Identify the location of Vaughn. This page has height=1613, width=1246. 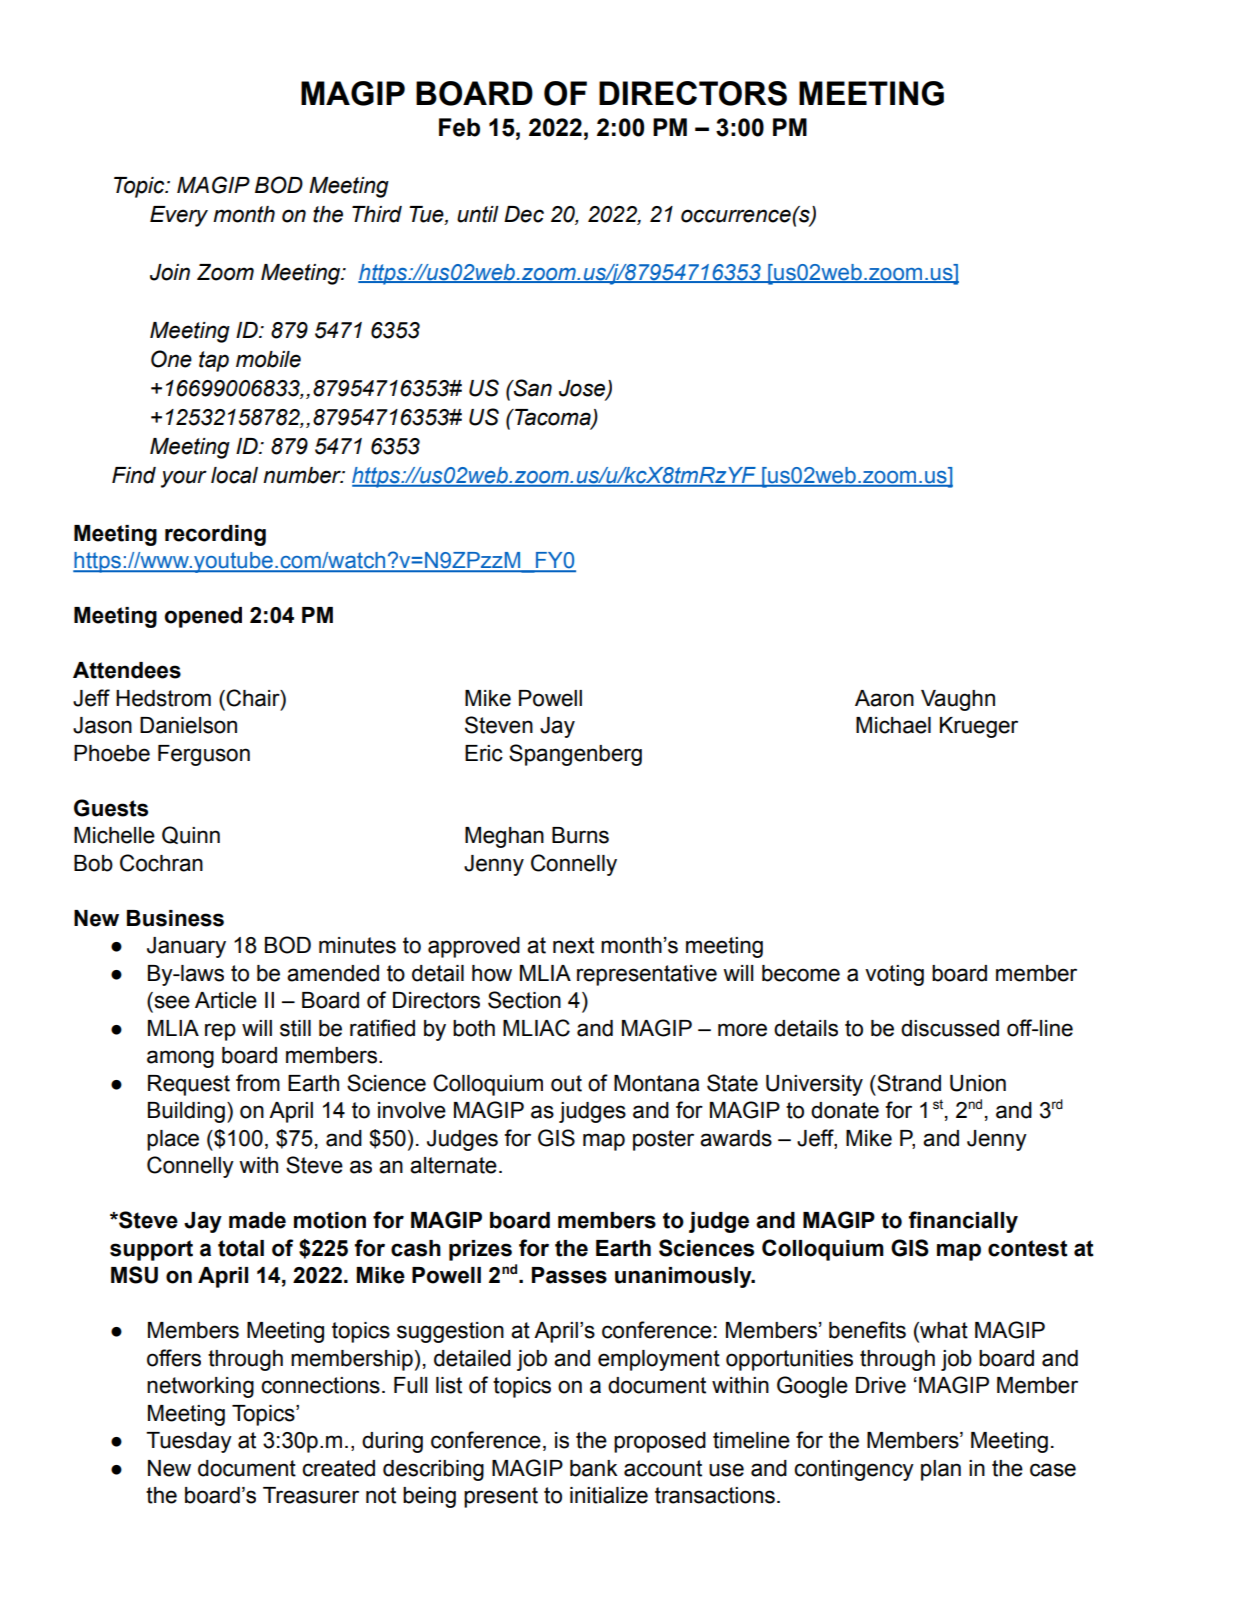
(958, 700).
